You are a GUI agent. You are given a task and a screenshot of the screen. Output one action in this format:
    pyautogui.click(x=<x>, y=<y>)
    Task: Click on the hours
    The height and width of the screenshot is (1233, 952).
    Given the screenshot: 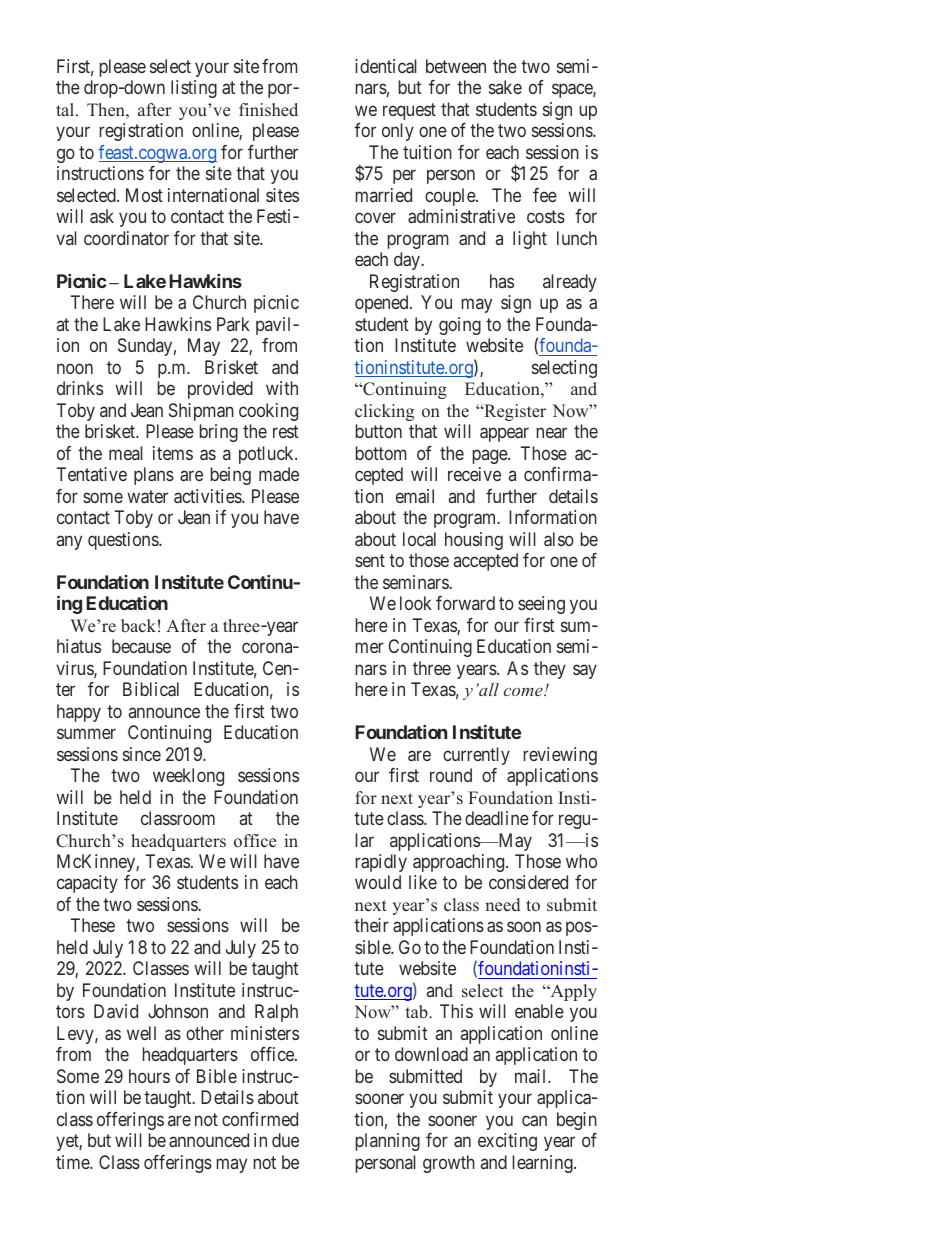 What is the action you would take?
    pyautogui.click(x=149, y=1076)
